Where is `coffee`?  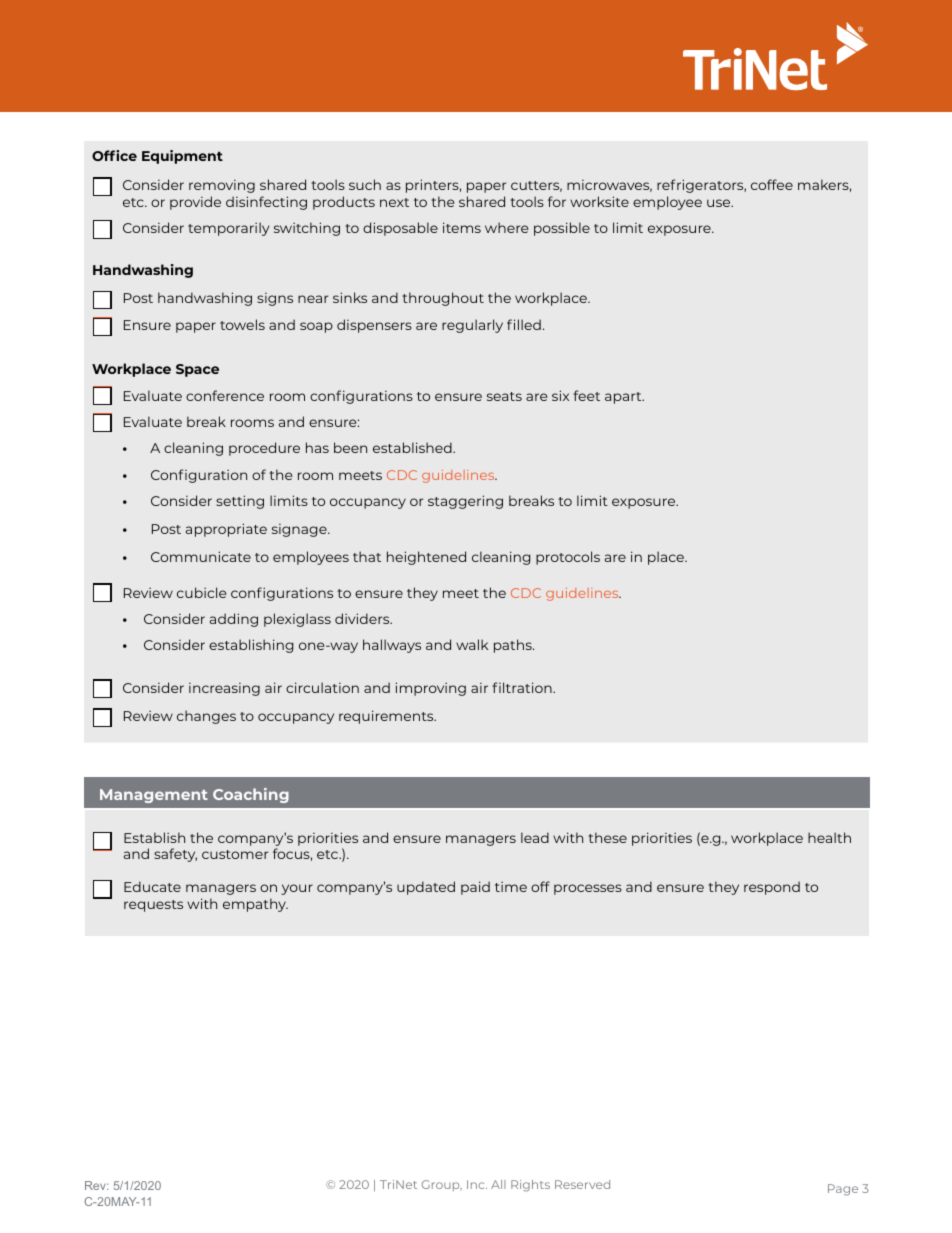
coffee is located at coordinates (772, 184).
